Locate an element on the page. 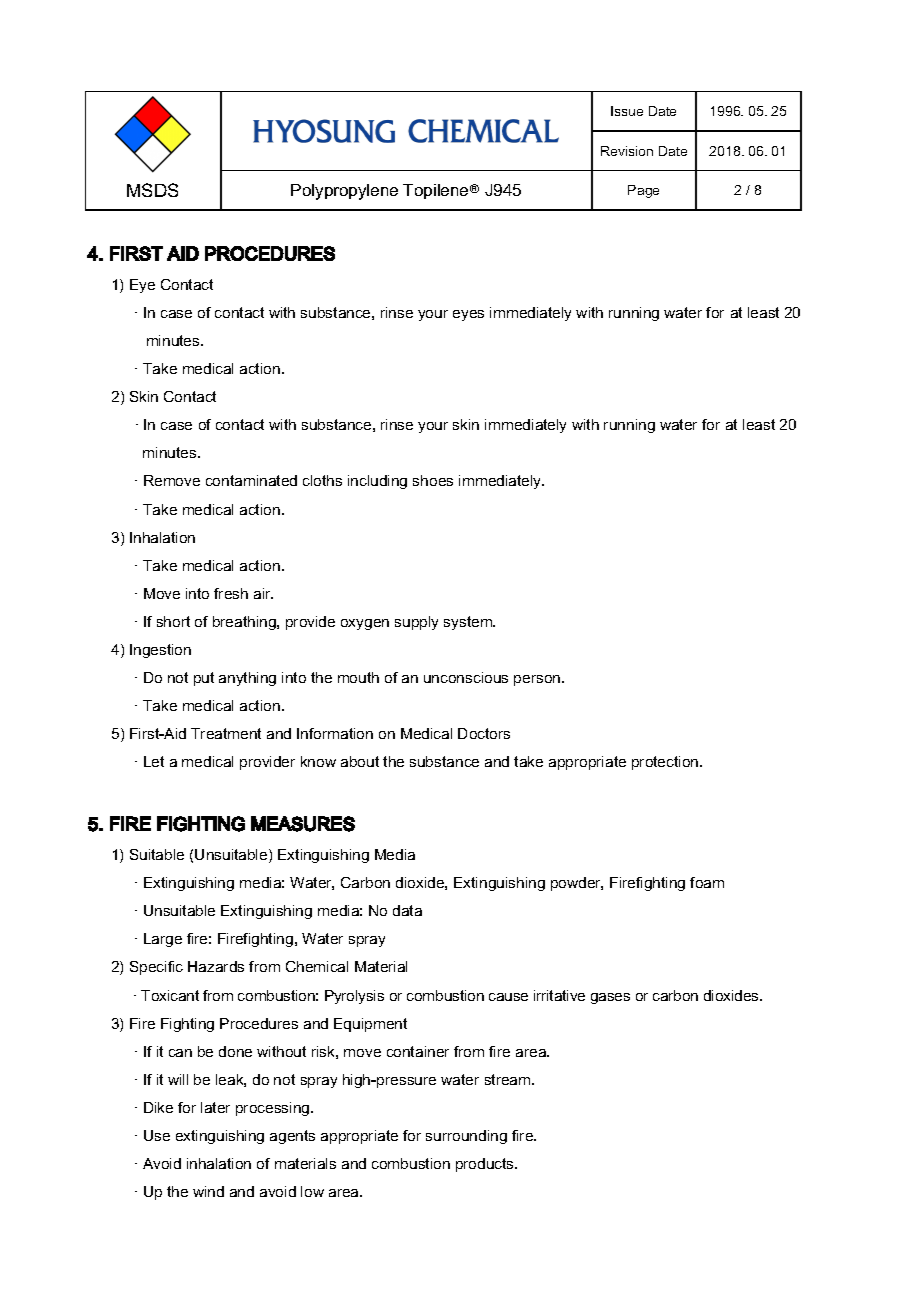  put is located at coordinates (204, 679).
